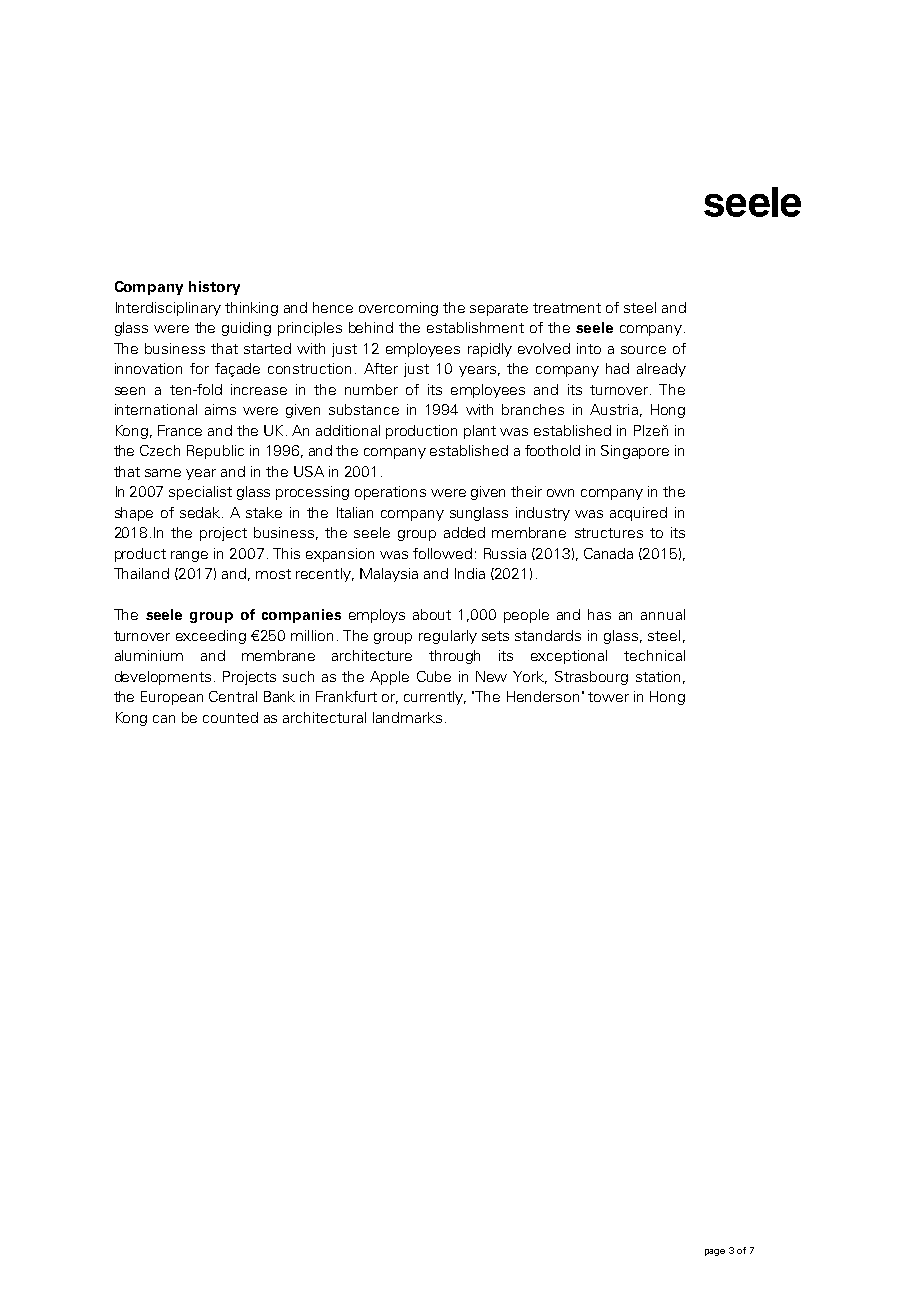 Image resolution: width=924 pixels, height=1308 pixels. What do you see at coordinates (211, 637) in the screenshot?
I see `exceeding` at bounding box center [211, 637].
